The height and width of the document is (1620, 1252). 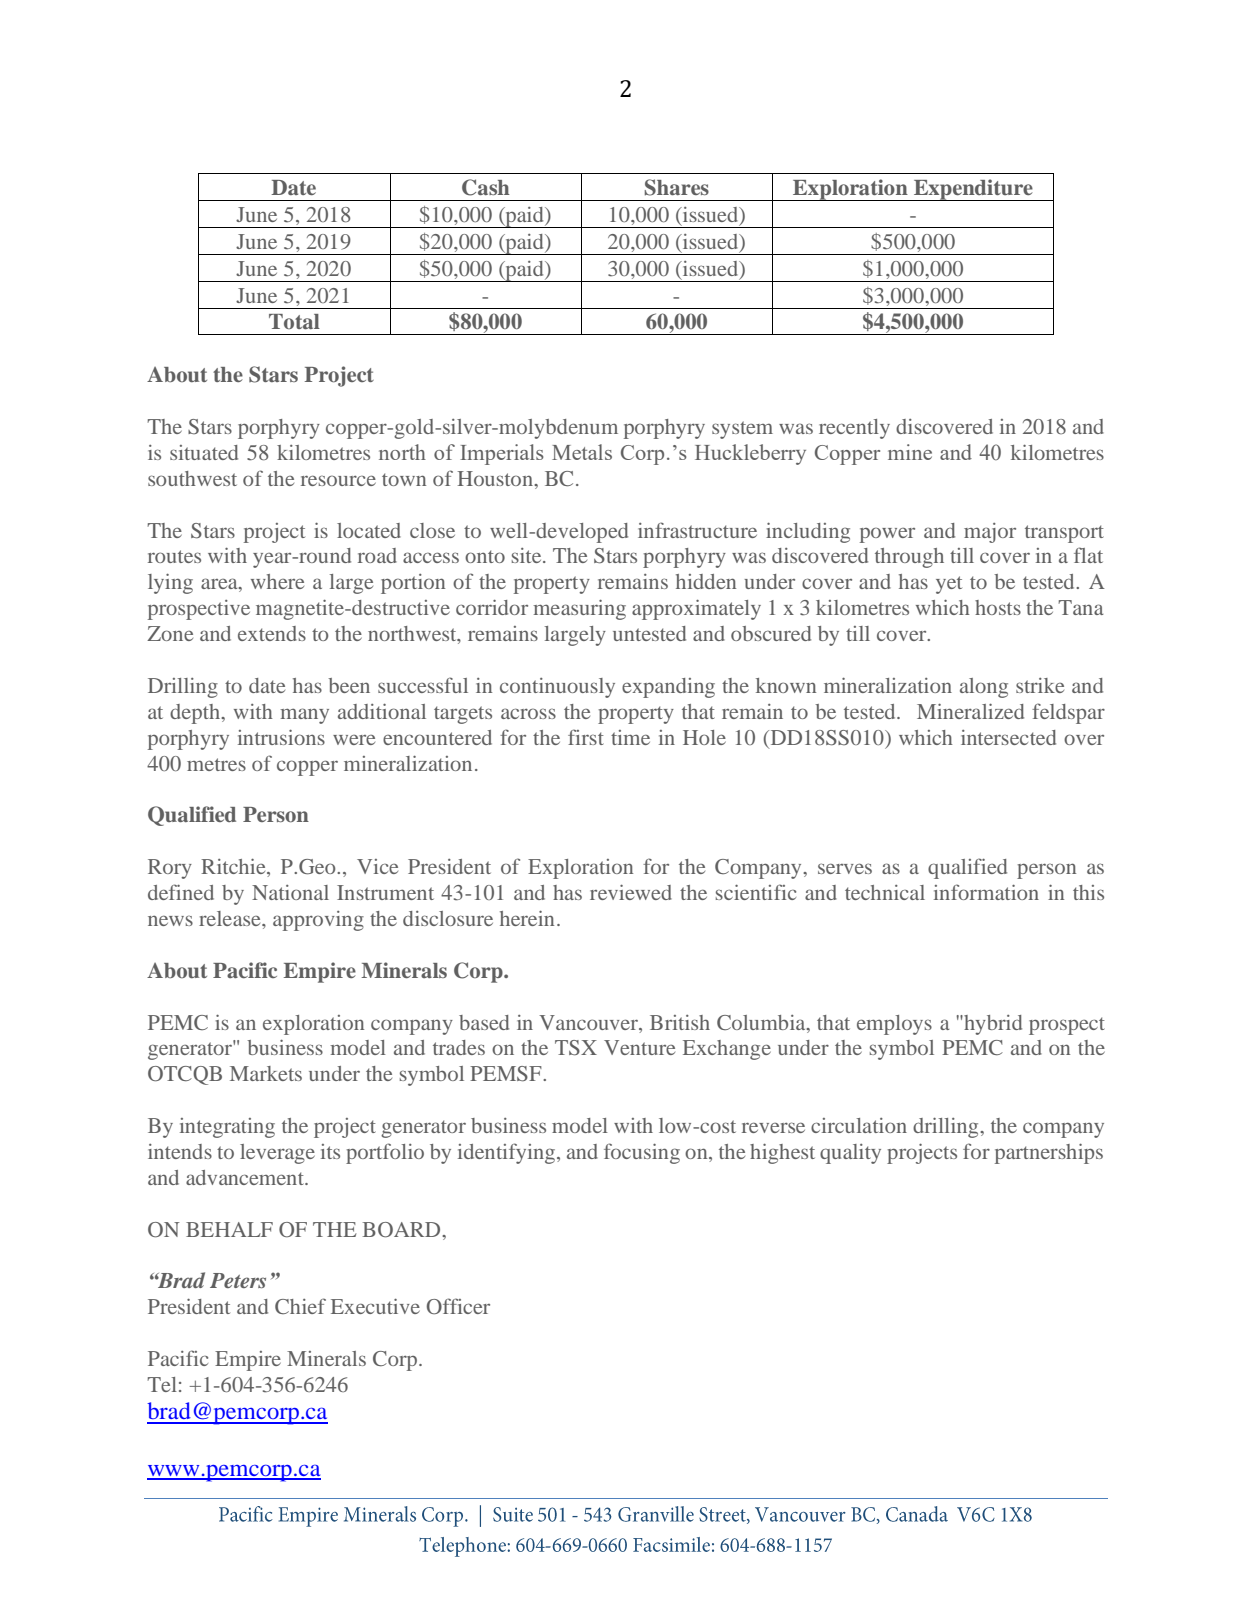 What do you see at coordinates (1049, 1153) in the document?
I see `partnerships` at bounding box center [1049, 1153].
